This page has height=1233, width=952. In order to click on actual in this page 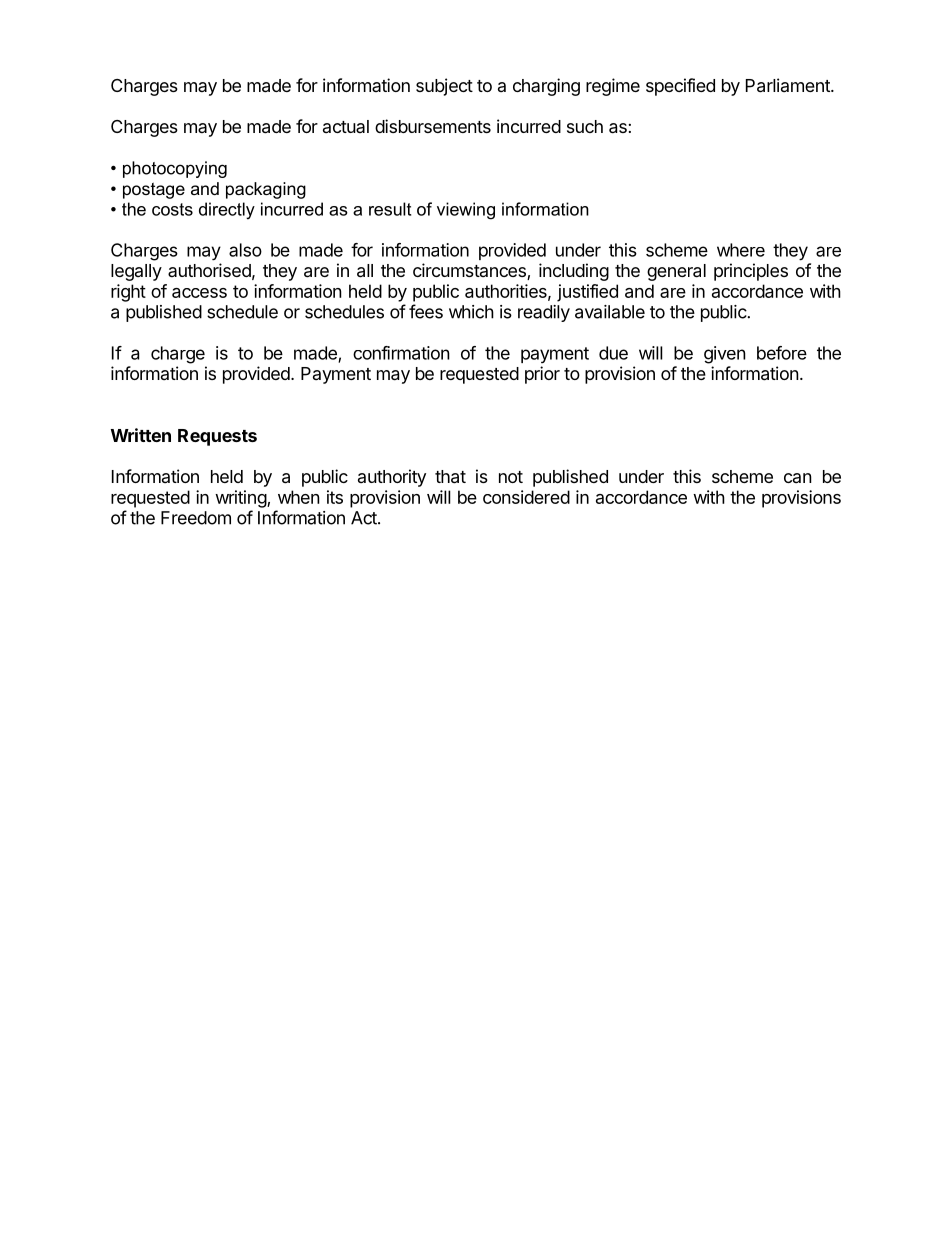, I will do `click(346, 126)`.
